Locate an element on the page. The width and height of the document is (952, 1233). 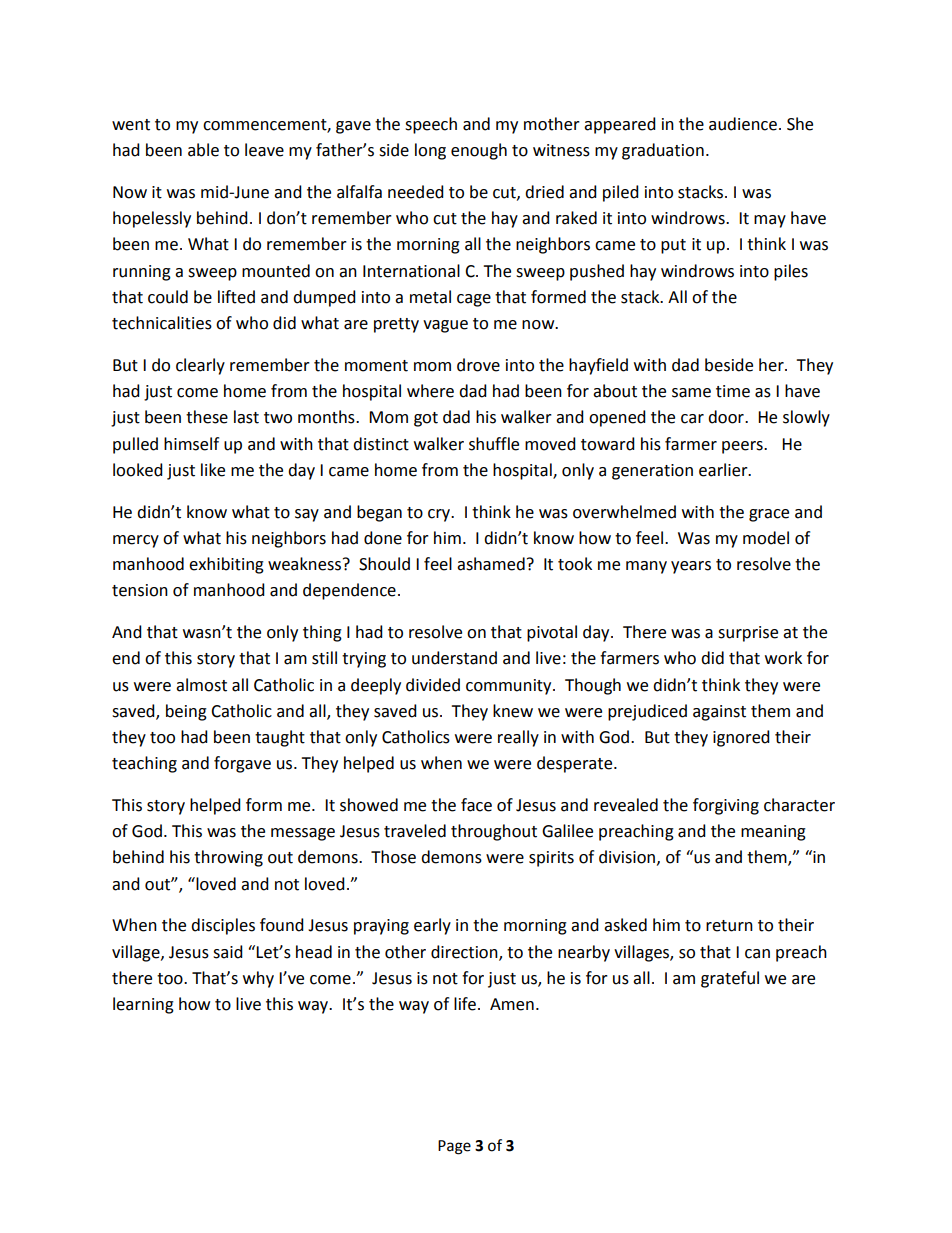
almost is located at coordinates (201, 685).
